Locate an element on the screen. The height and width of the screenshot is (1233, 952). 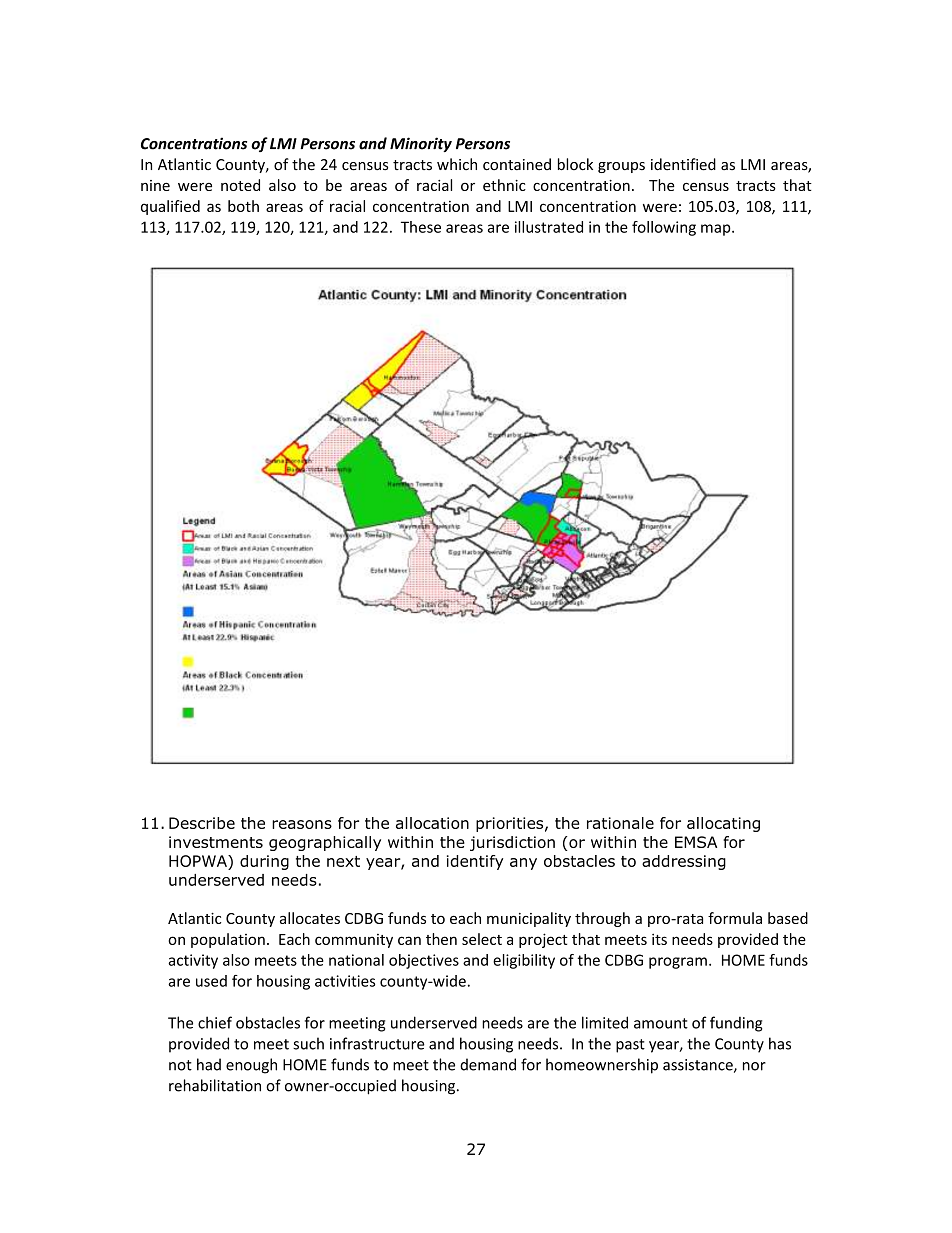
allocation is located at coordinates (432, 823).
